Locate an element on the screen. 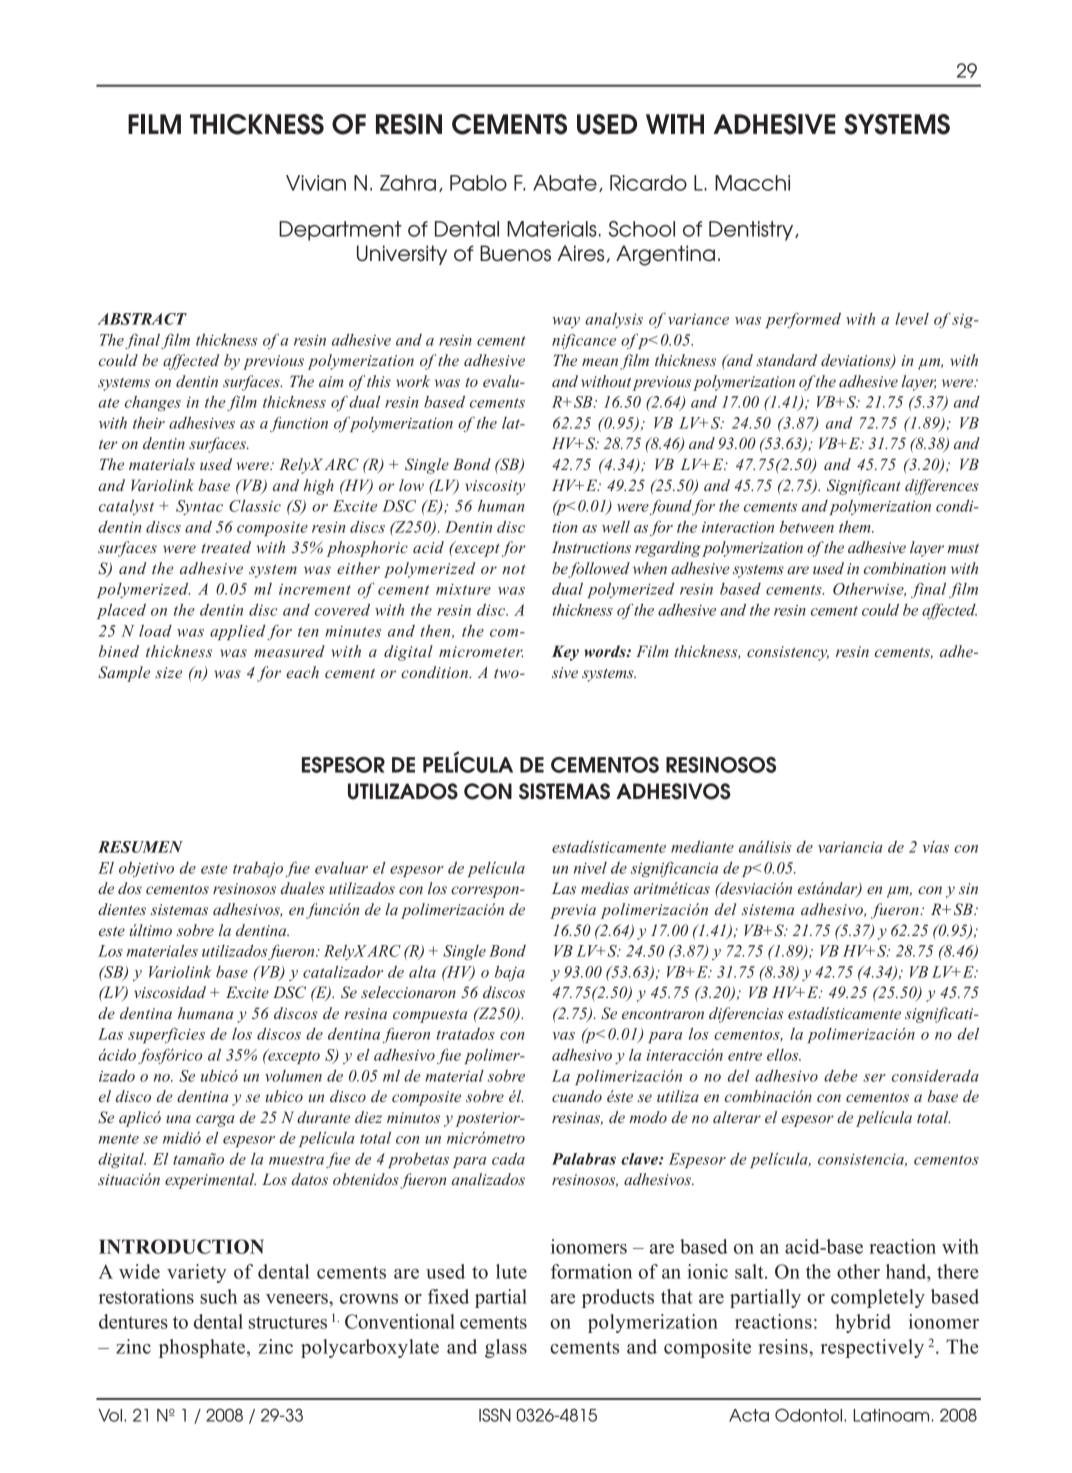  glass is located at coordinates (506, 1348).
